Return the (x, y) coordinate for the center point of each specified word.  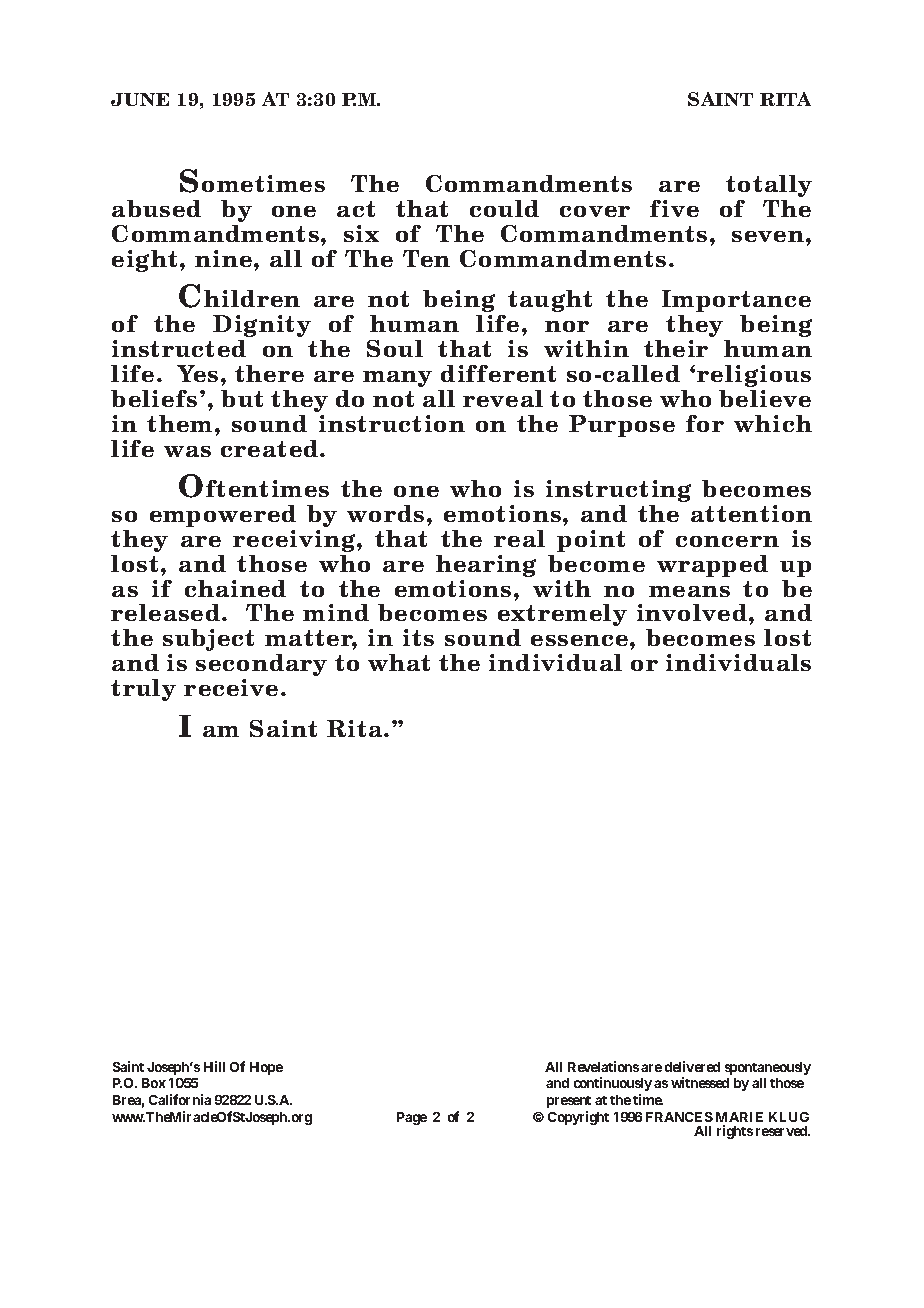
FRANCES (679, 1117)
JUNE (140, 99)
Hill (214, 1066)
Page (412, 1118)
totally (769, 186)
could (504, 208)
